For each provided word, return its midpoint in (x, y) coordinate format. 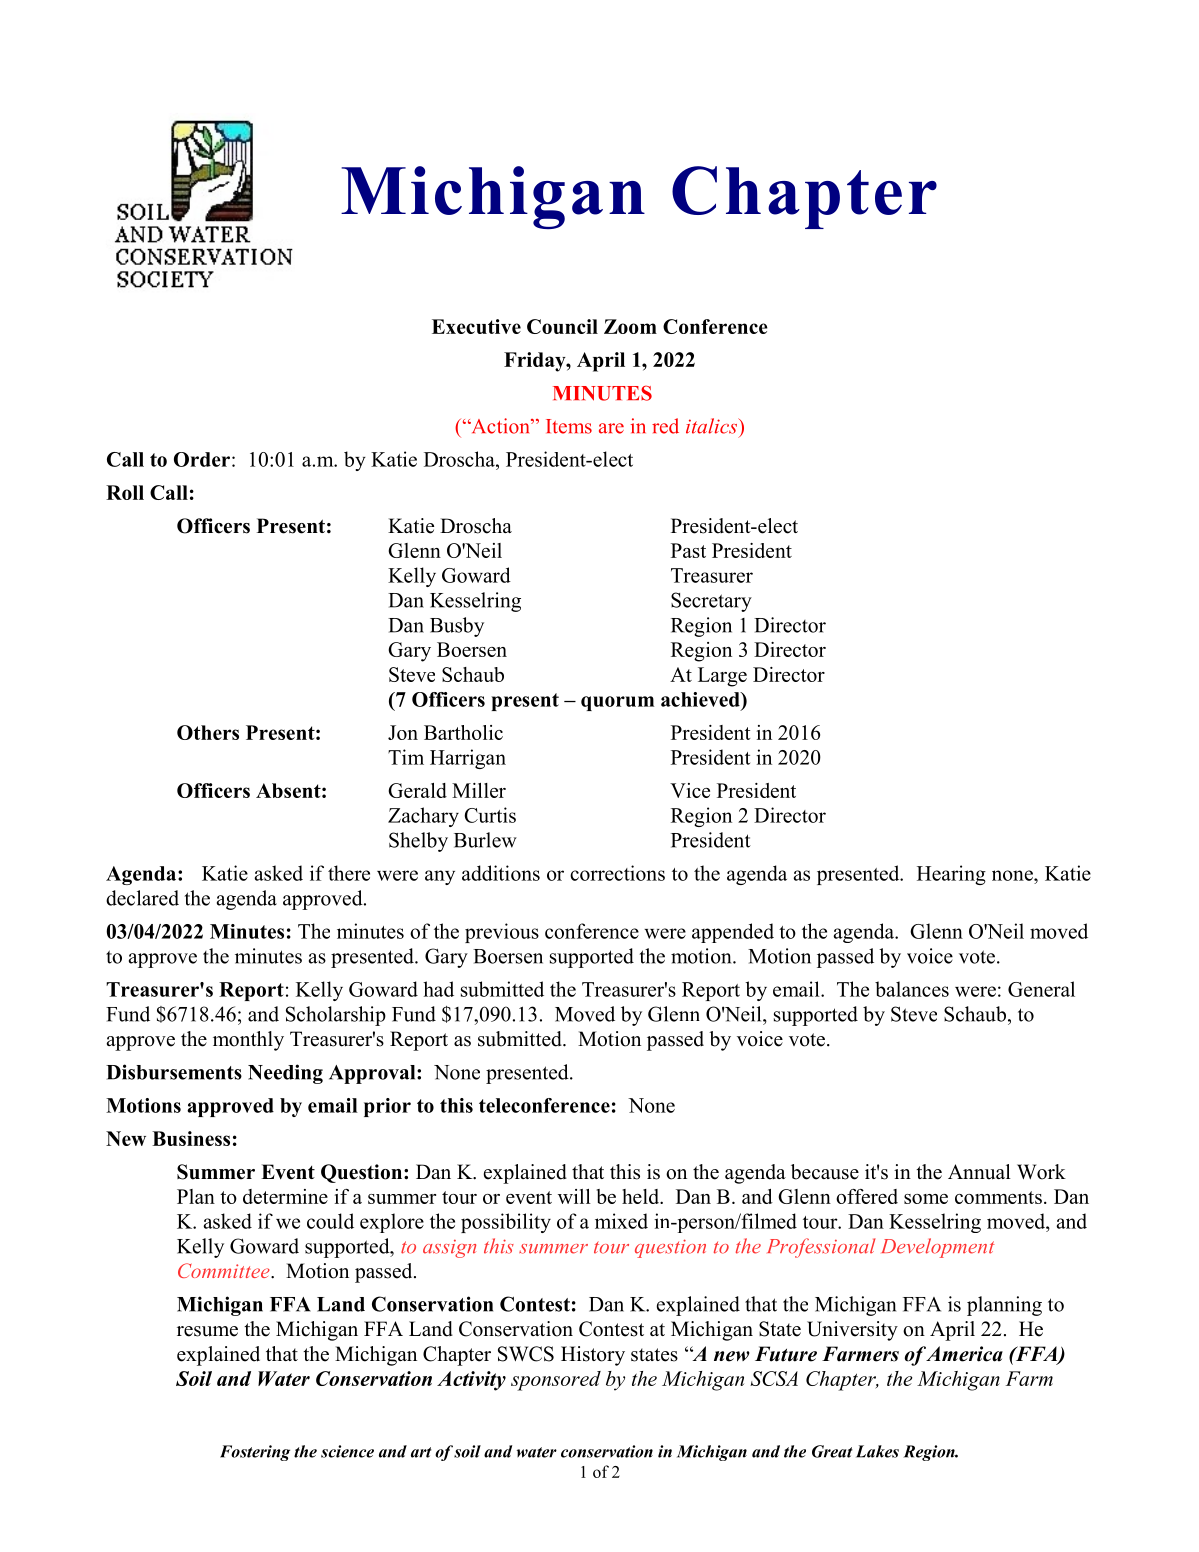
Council (562, 326)
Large (722, 677)
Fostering (255, 1453)
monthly (248, 1041)
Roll (125, 492)
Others (208, 732)
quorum (617, 703)
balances (912, 989)
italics (713, 426)
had (438, 989)
